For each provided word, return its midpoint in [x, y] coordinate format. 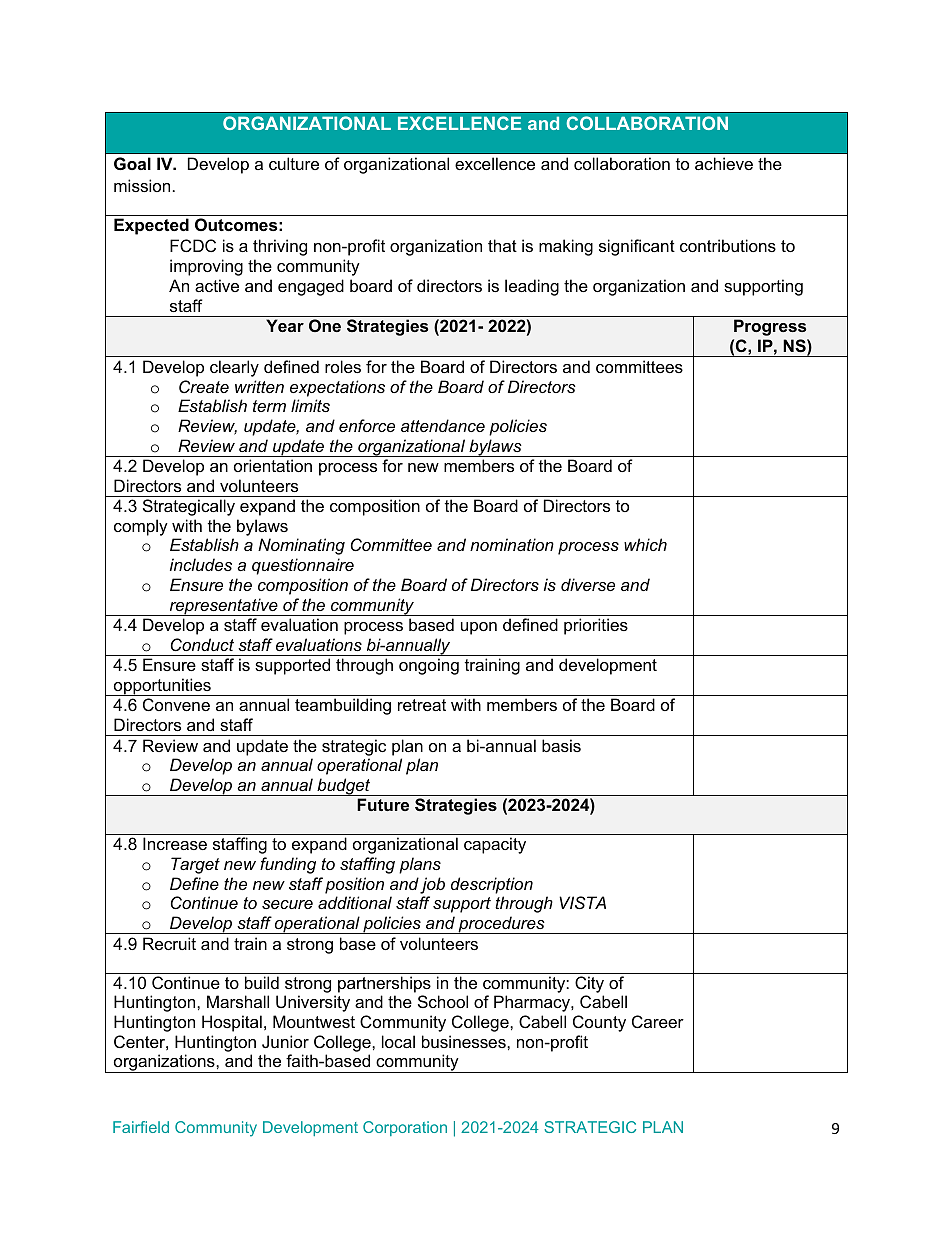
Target [195, 865]
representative [224, 607]
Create [204, 386]
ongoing [429, 666]
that [502, 245]
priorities [596, 626]
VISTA [582, 902]
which [645, 544]
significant [637, 247]
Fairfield [141, 1127]
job [432, 885]
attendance [443, 425]
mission [142, 185]
